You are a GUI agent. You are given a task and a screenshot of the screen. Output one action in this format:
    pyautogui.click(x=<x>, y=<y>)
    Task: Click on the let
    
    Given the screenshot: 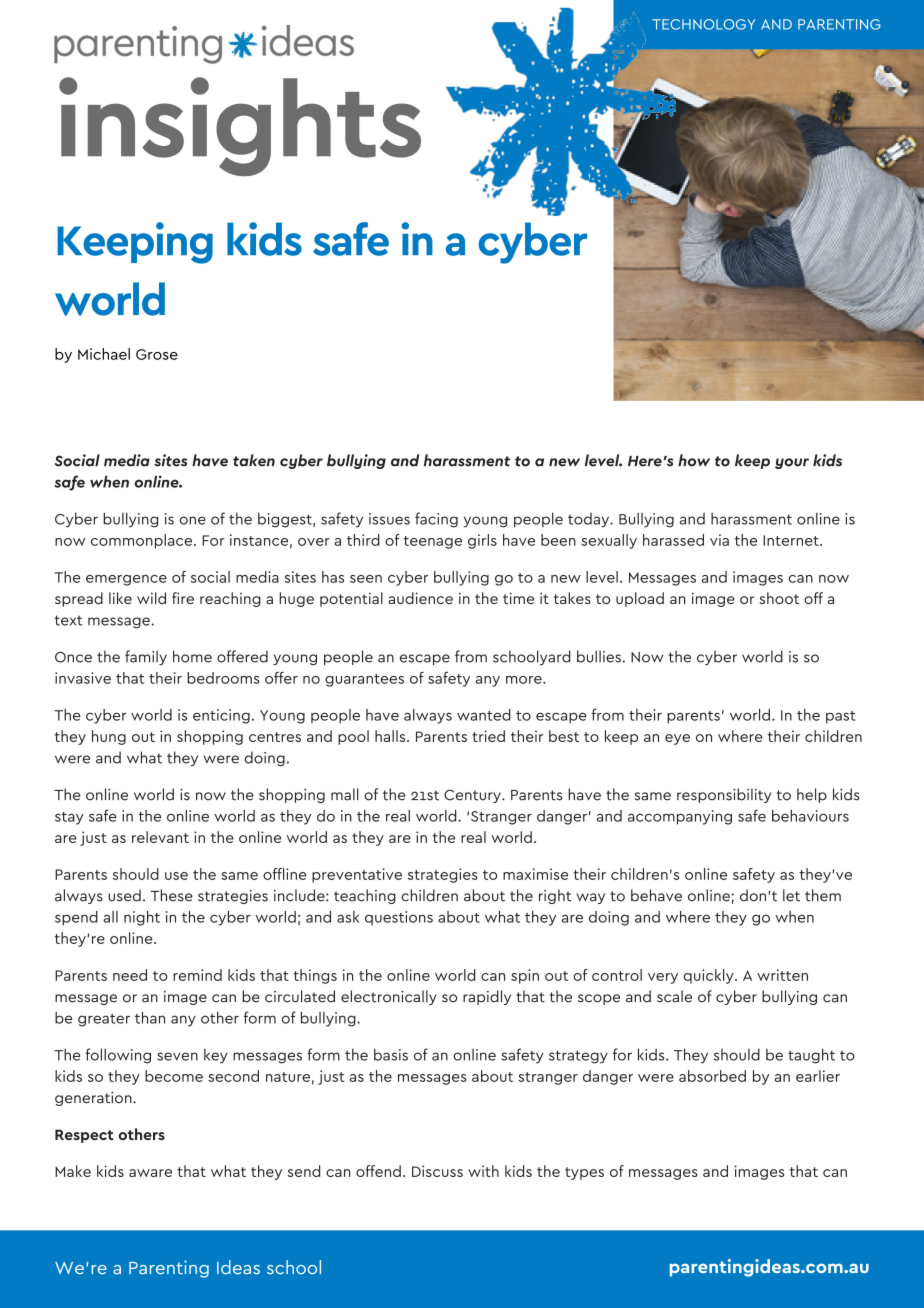 What is the action you would take?
    pyautogui.click(x=791, y=895)
